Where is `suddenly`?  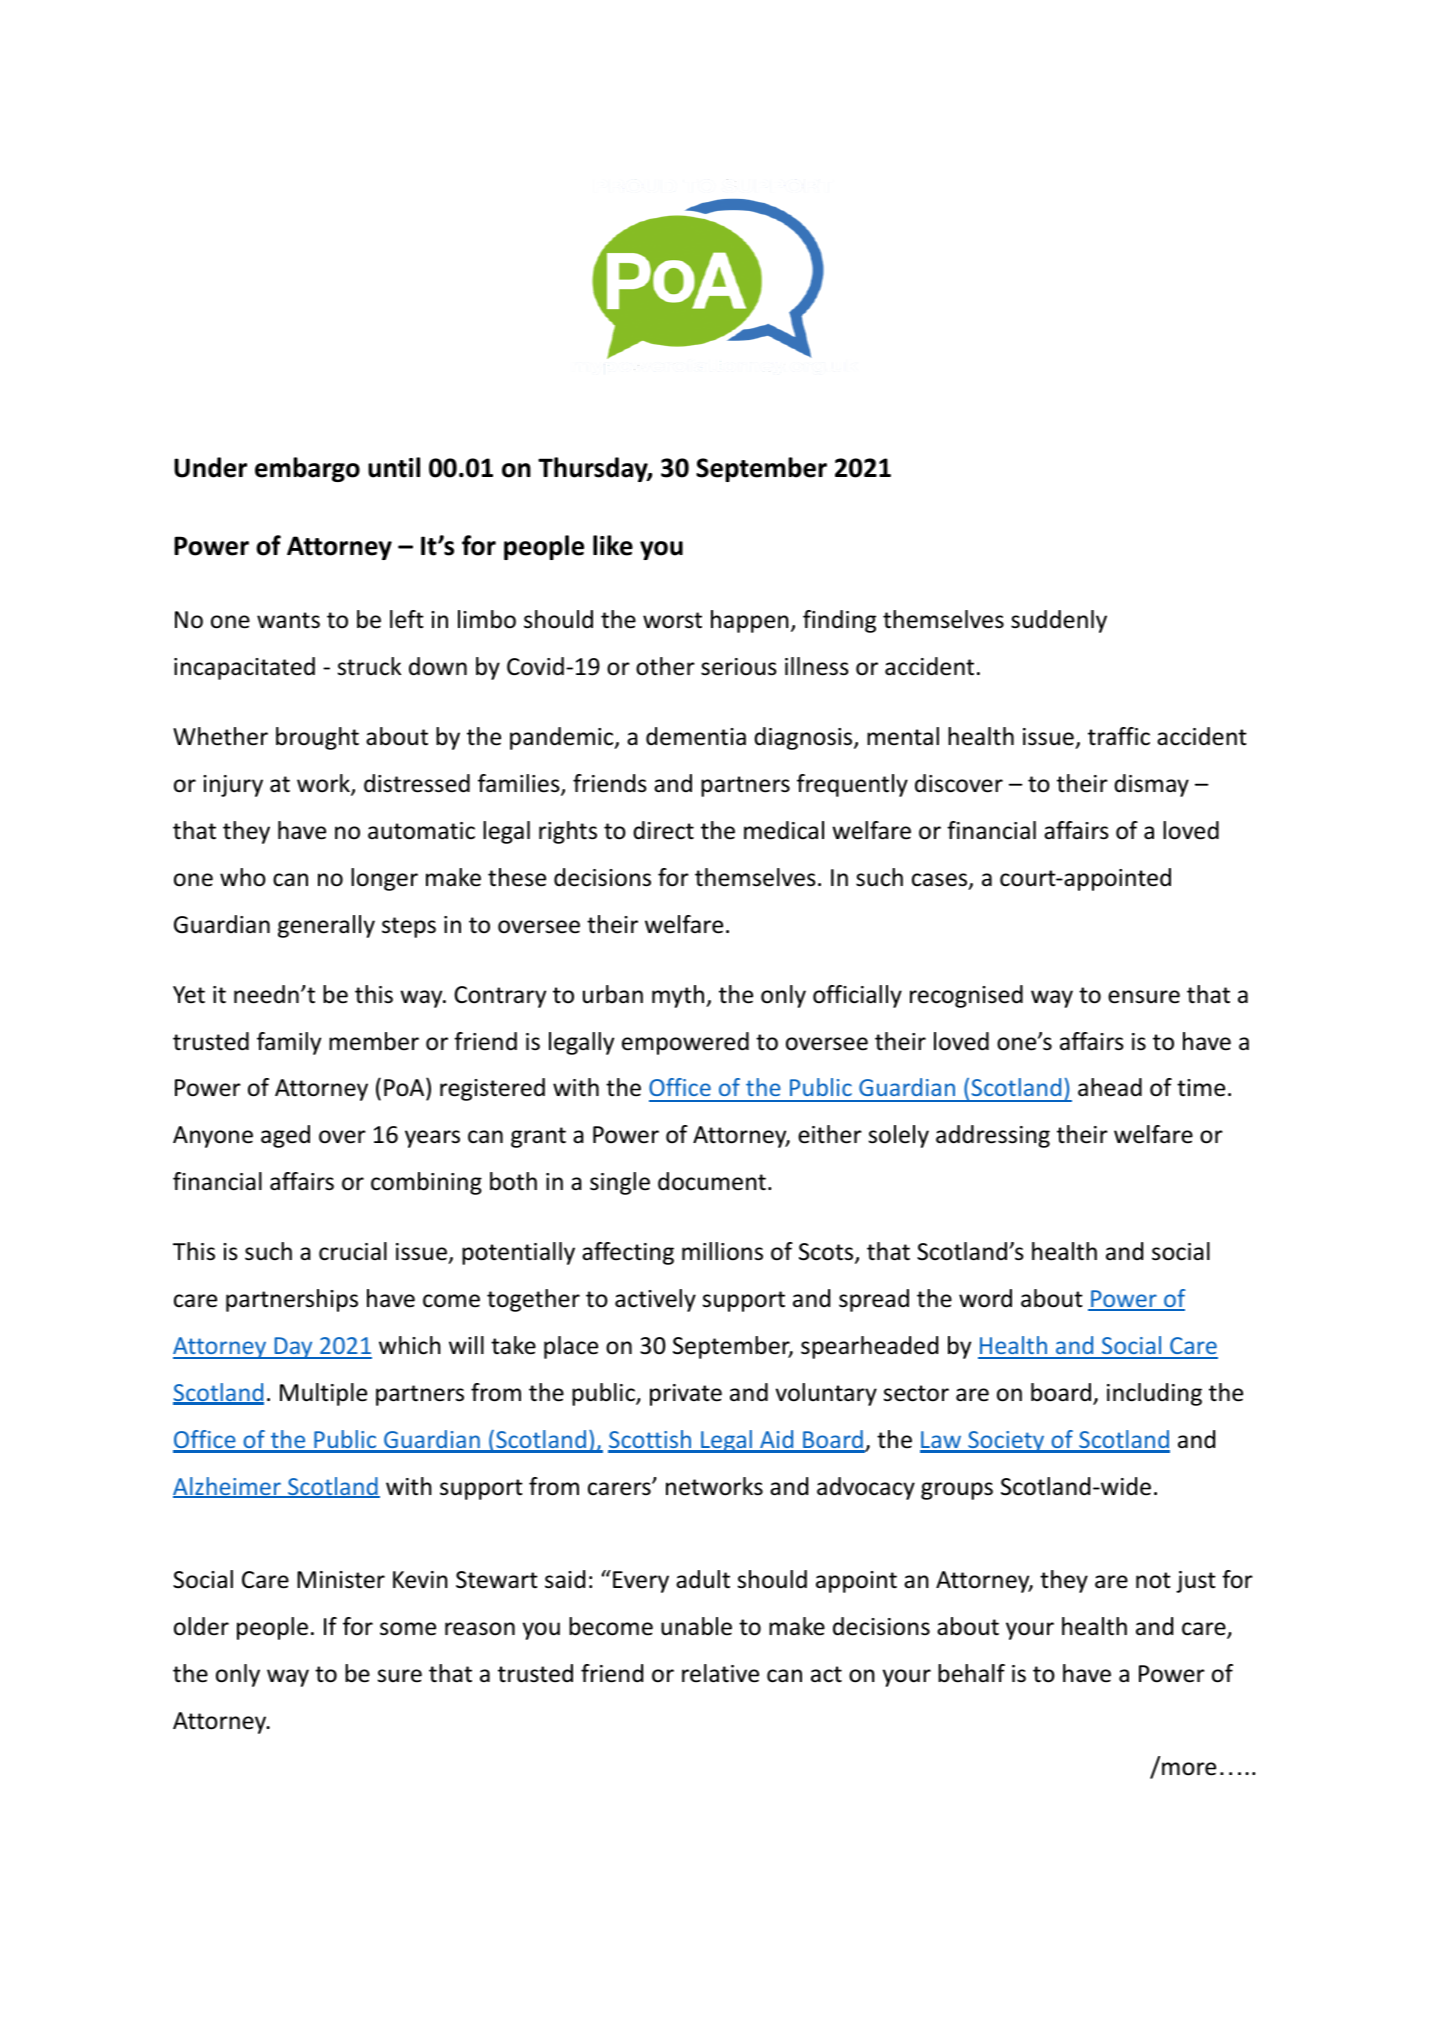 suddenly is located at coordinates (1059, 621).
